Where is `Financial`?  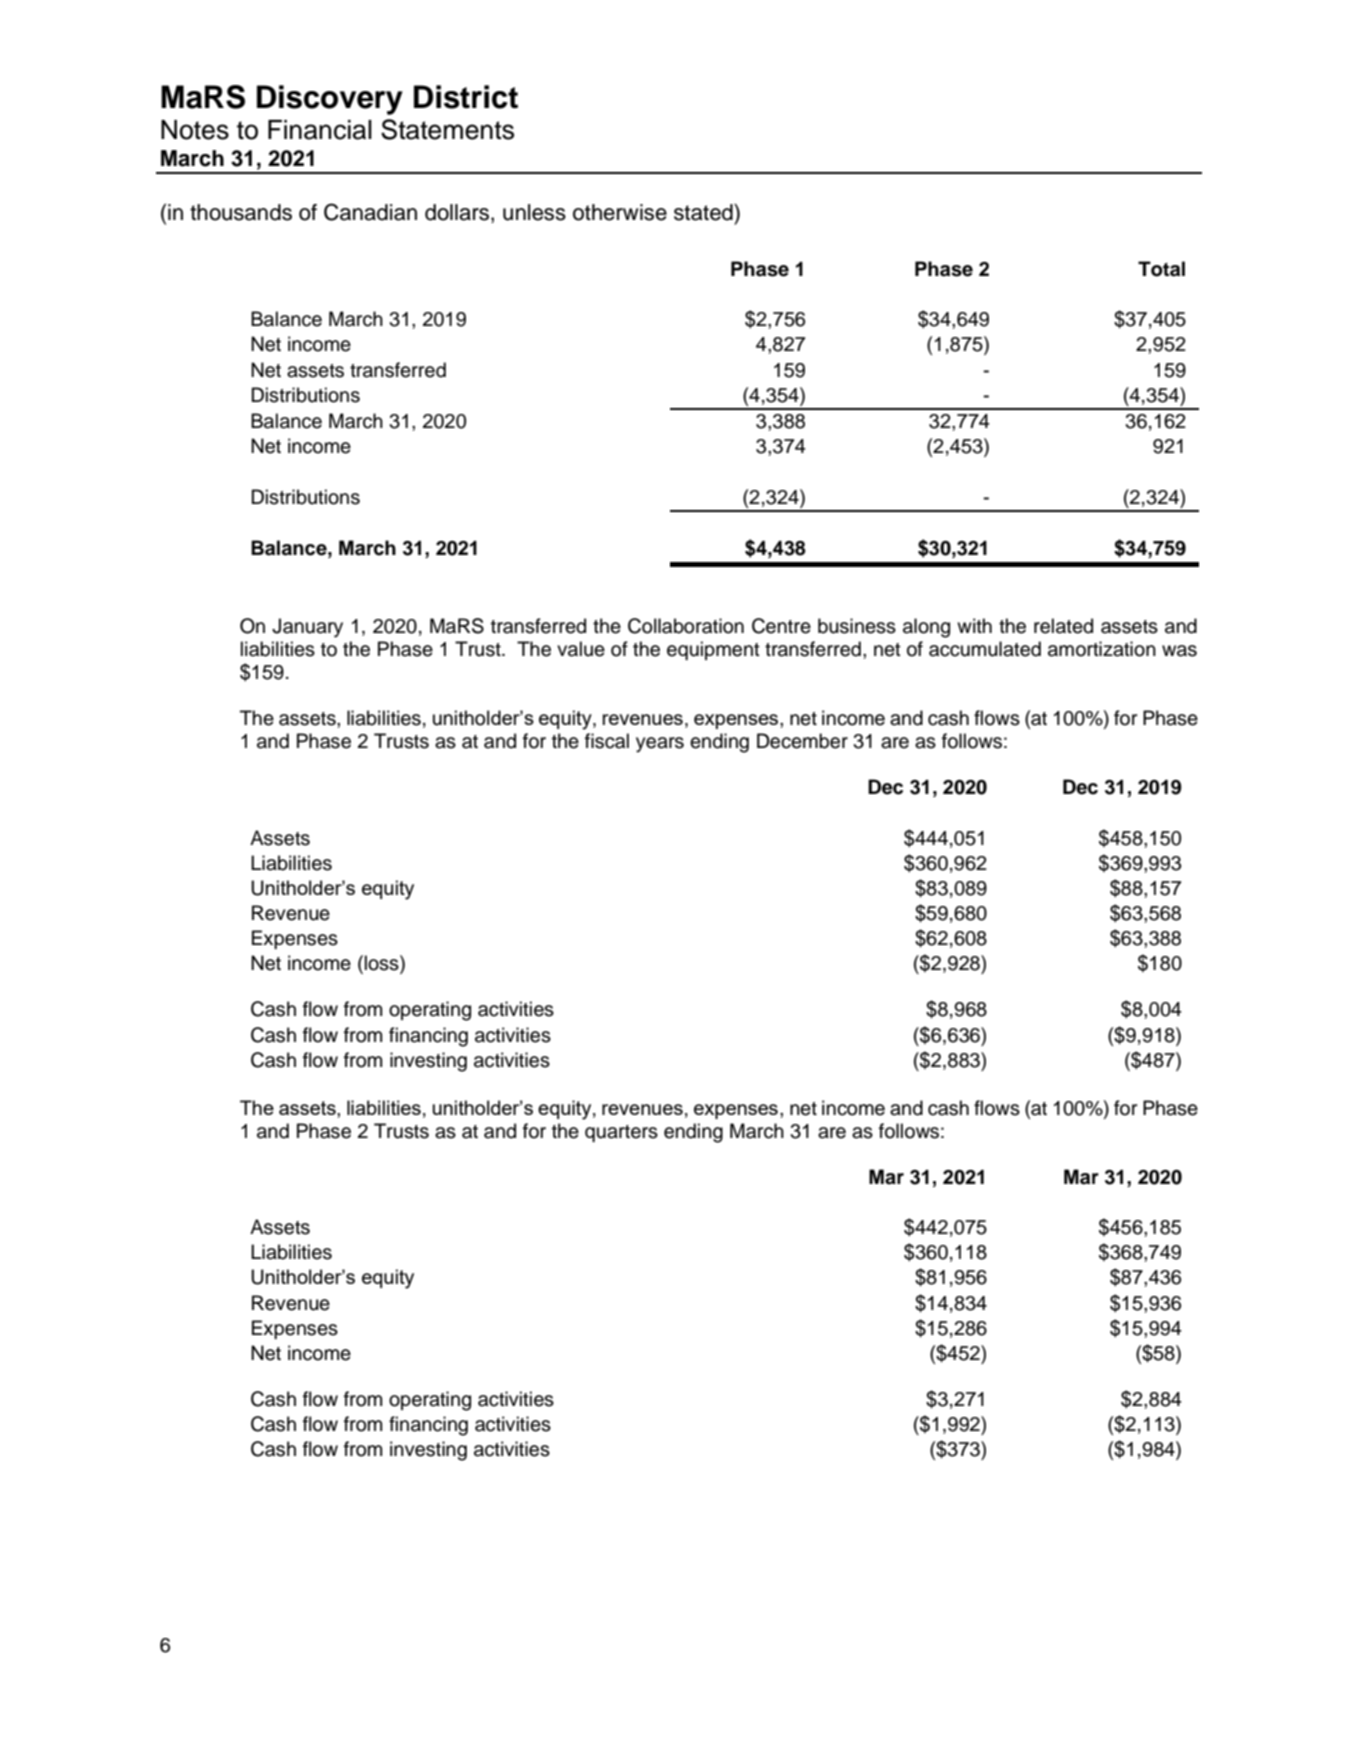
Financial is located at coordinates (320, 130).
